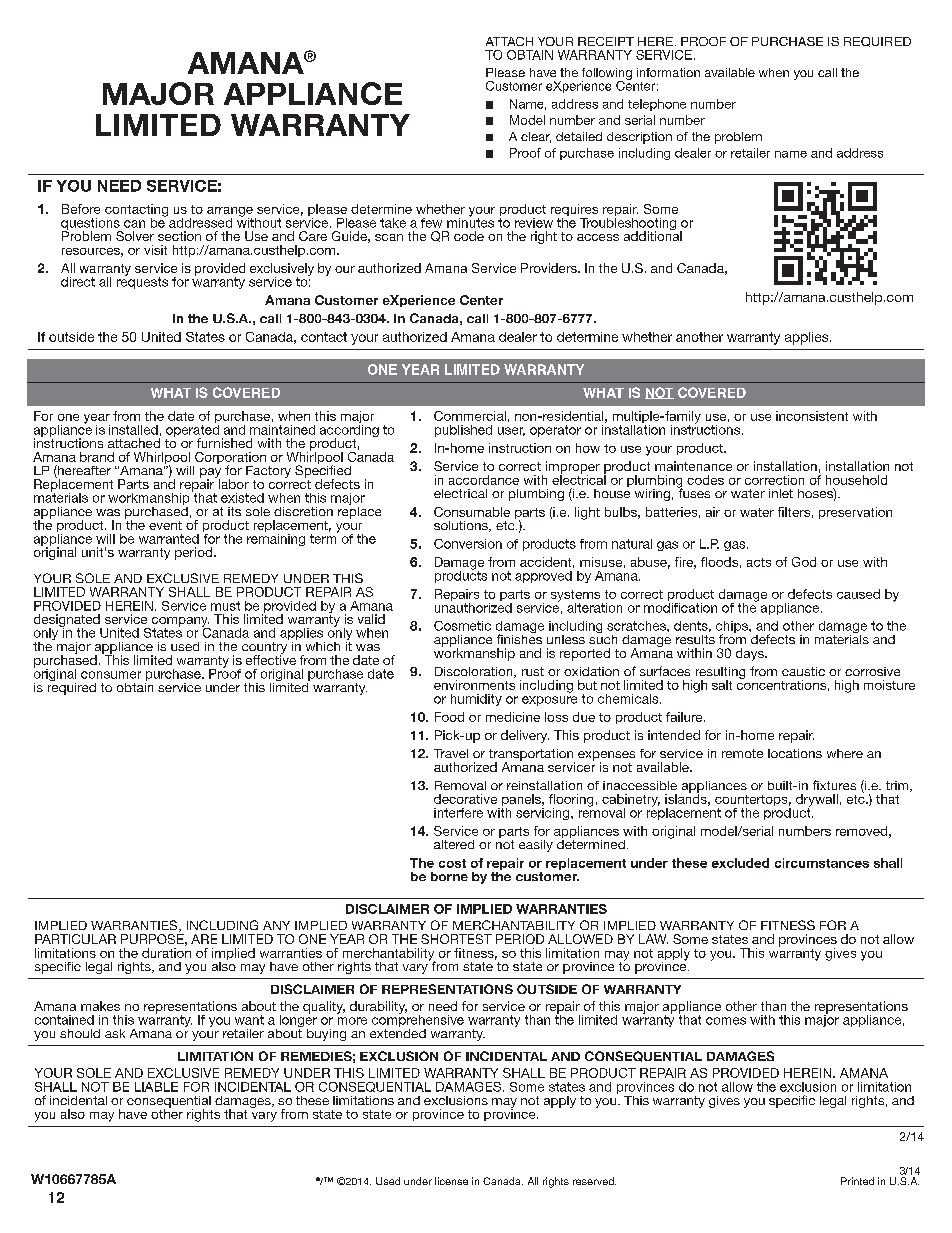  What do you see at coordinates (536, 137) in the screenshot?
I see `clear` at bounding box center [536, 137].
